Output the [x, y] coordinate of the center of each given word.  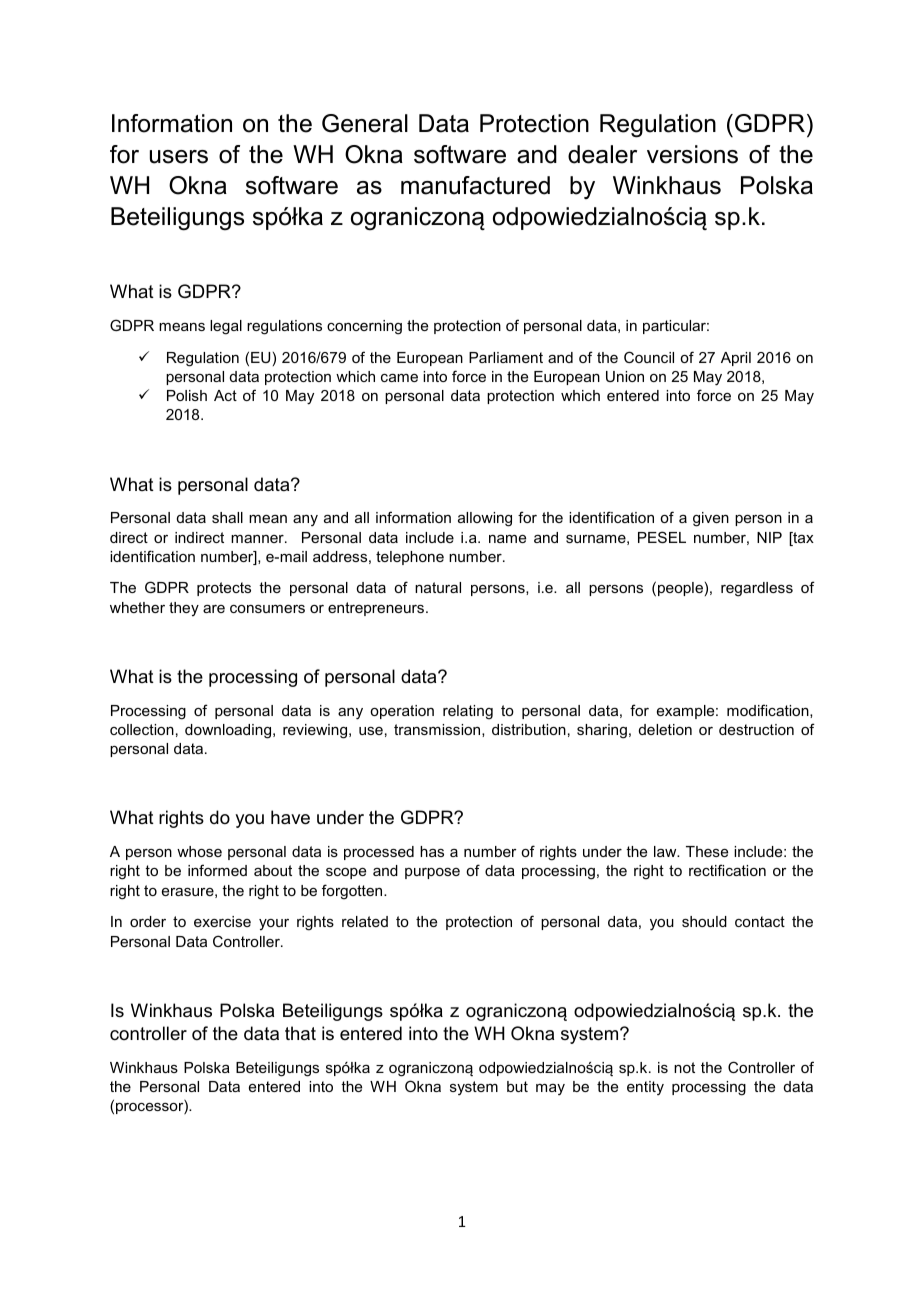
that [300, 1033]
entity [645, 1088]
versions [692, 154]
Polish [187, 395]
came [399, 378]
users [179, 157]
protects [224, 589]
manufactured [475, 185]
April [736, 359]
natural [438, 587]
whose [199, 851]
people [680, 589]
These [707, 851]
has [432, 851]
